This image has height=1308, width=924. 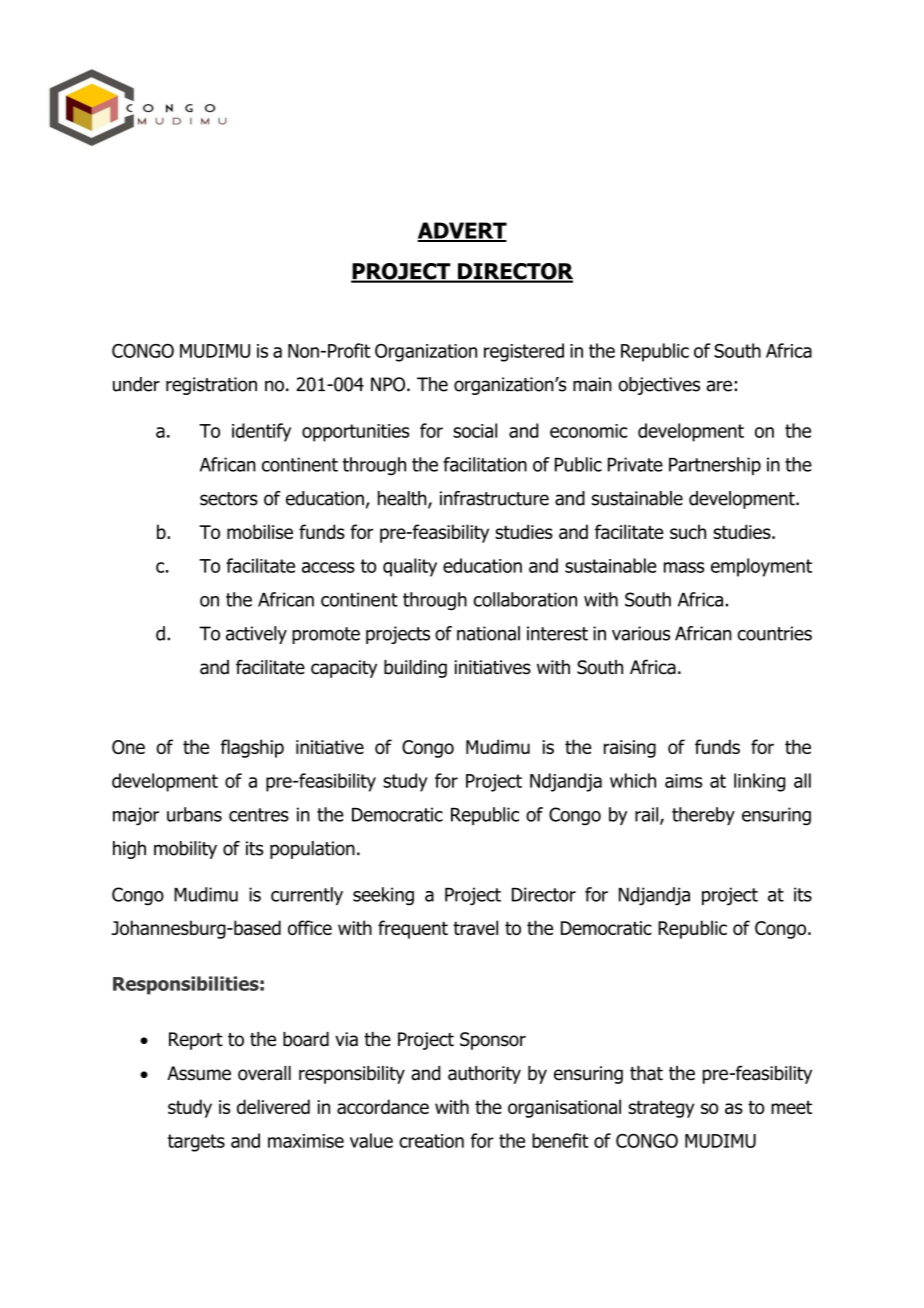 What do you see at coordinates (256, 635) in the image?
I see `actively` at bounding box center [256, 635].
